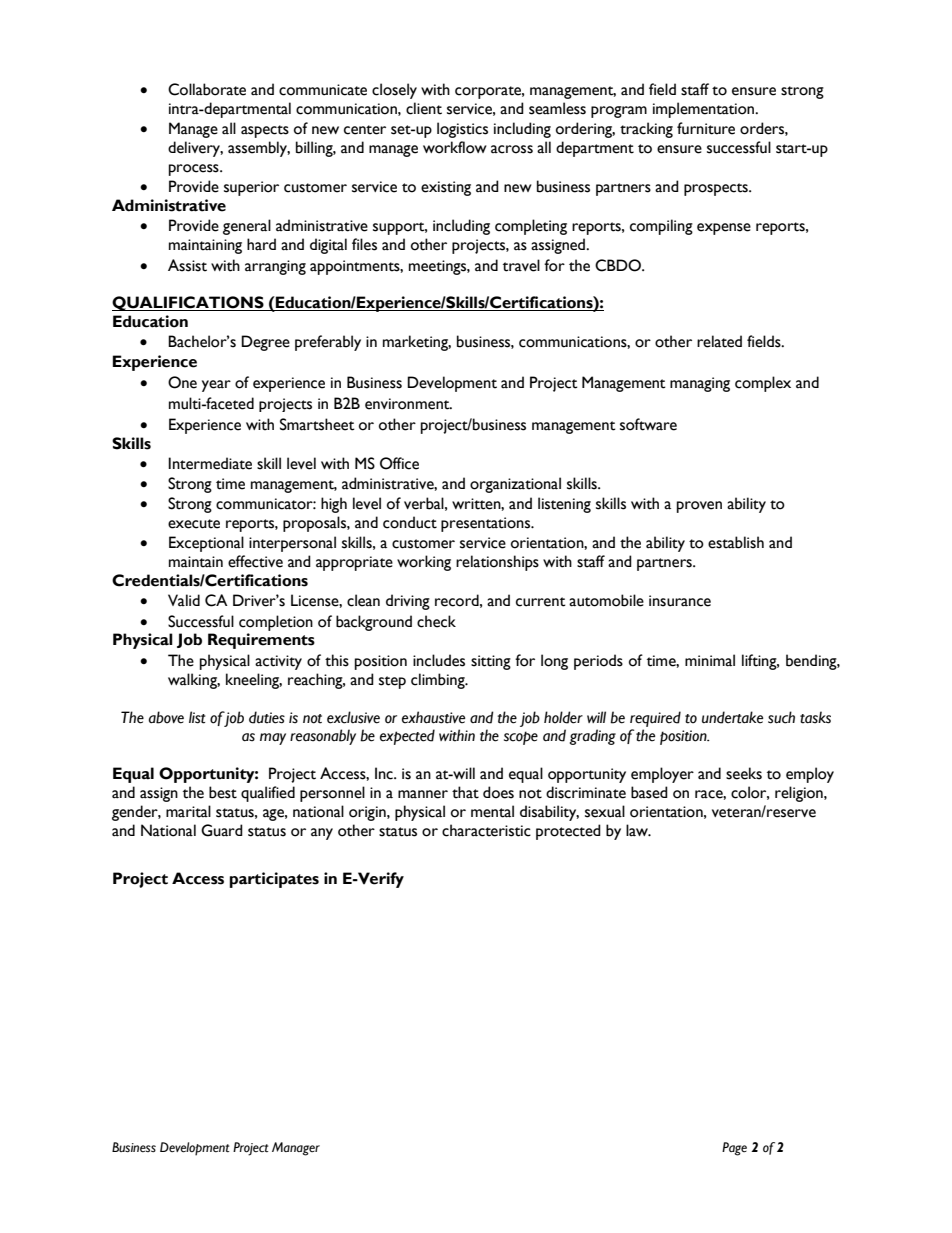 Image resolution: width=952 pixels, height=1233 pixels. What do you see at coordinates (210, 463) in the image?
I see `Intermediate` at bounding box center [210, 463].
